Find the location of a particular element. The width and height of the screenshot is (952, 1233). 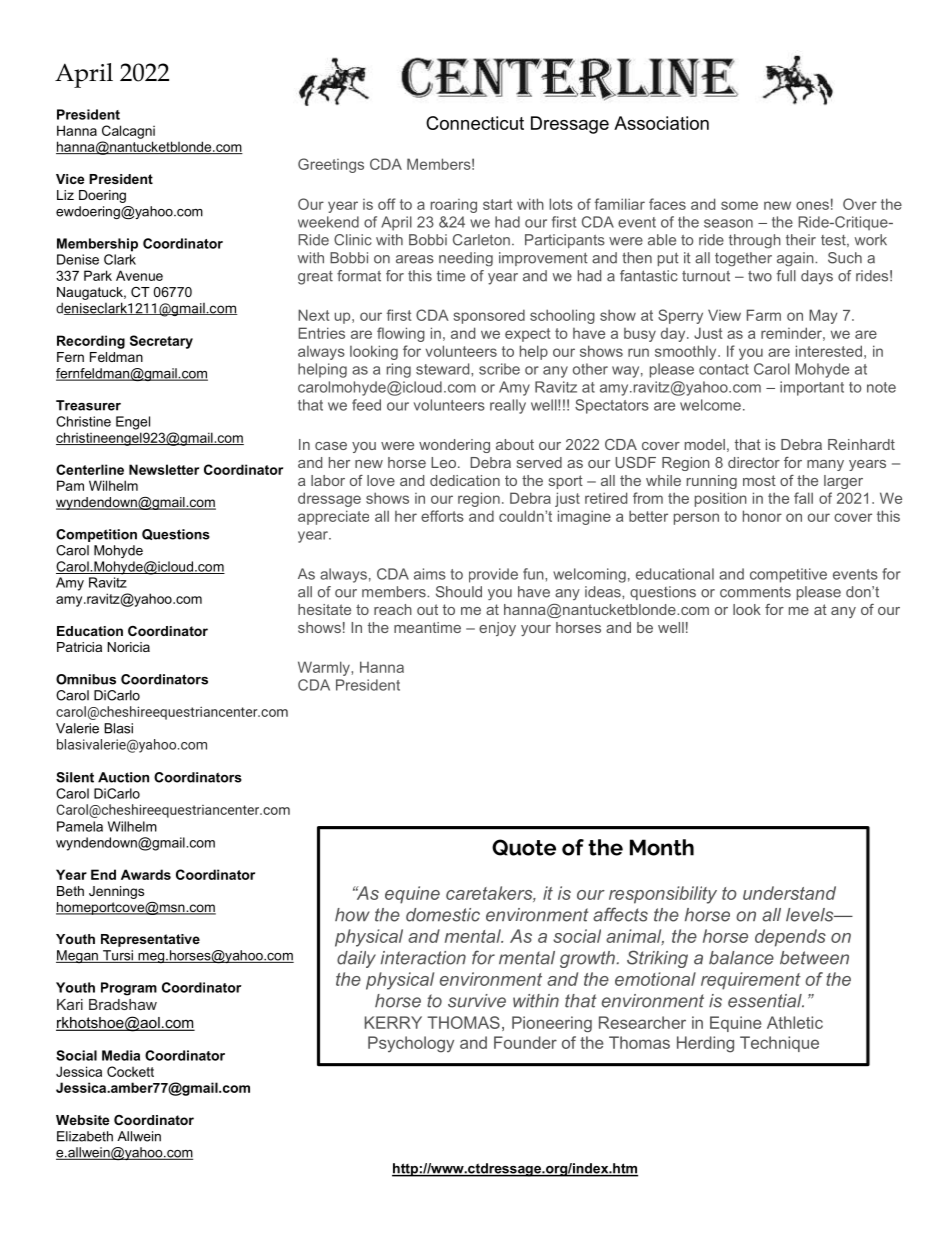

Vice is located at coordinates (70, 179).
